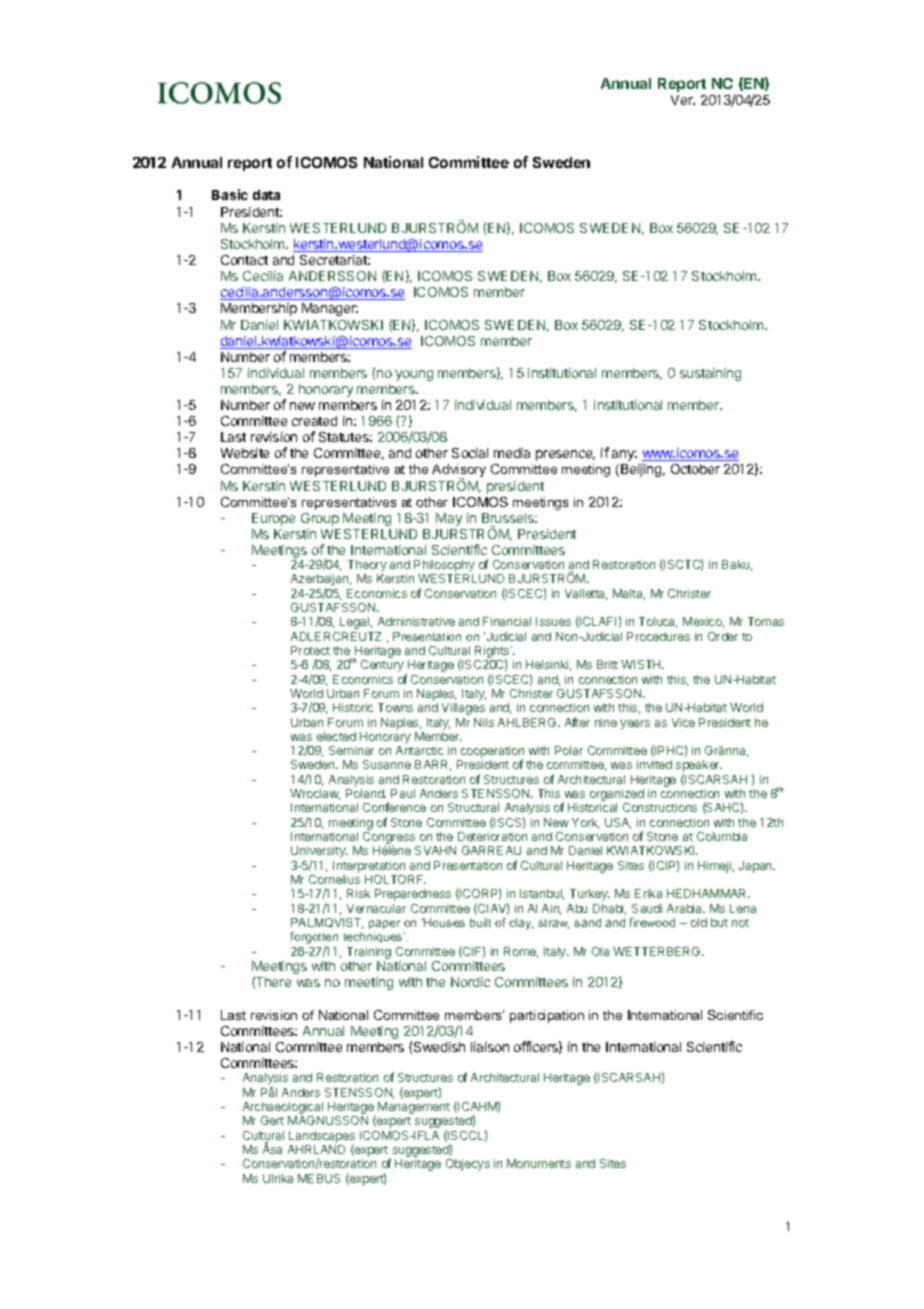  I want to click on Gert, so click(272, 1120).
